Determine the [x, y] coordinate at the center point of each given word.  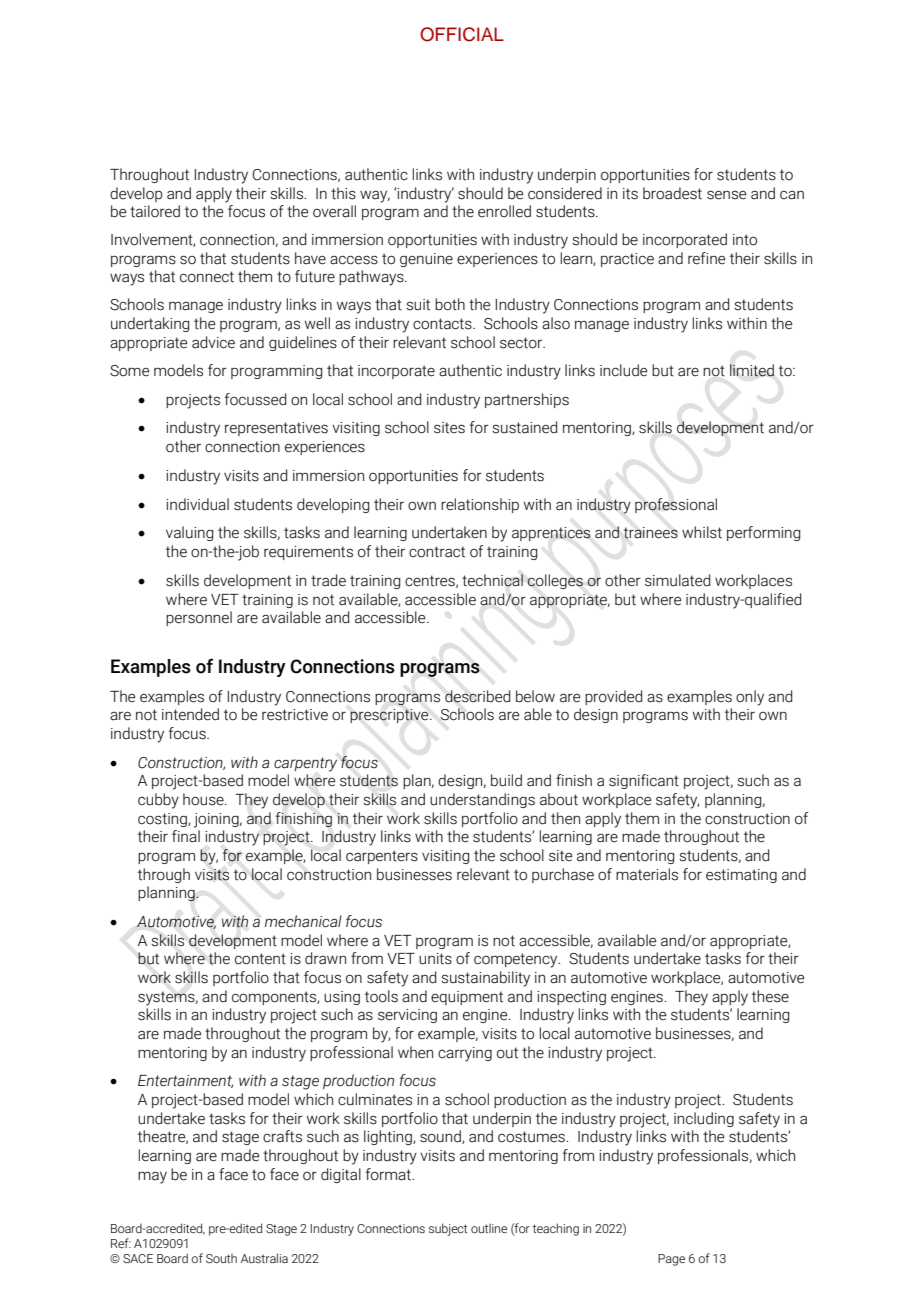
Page [671, 1260]
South [221, 1258]
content [260, 959]
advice [213, 342]
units [435, 959]
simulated [677, 580]
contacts [443, 324]
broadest [672, 193]
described [477, 696]
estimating [741, 876]
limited [752, 370]
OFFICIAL [462, 34]
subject [448, 1229]
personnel [199, 618]
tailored [155, 211]
